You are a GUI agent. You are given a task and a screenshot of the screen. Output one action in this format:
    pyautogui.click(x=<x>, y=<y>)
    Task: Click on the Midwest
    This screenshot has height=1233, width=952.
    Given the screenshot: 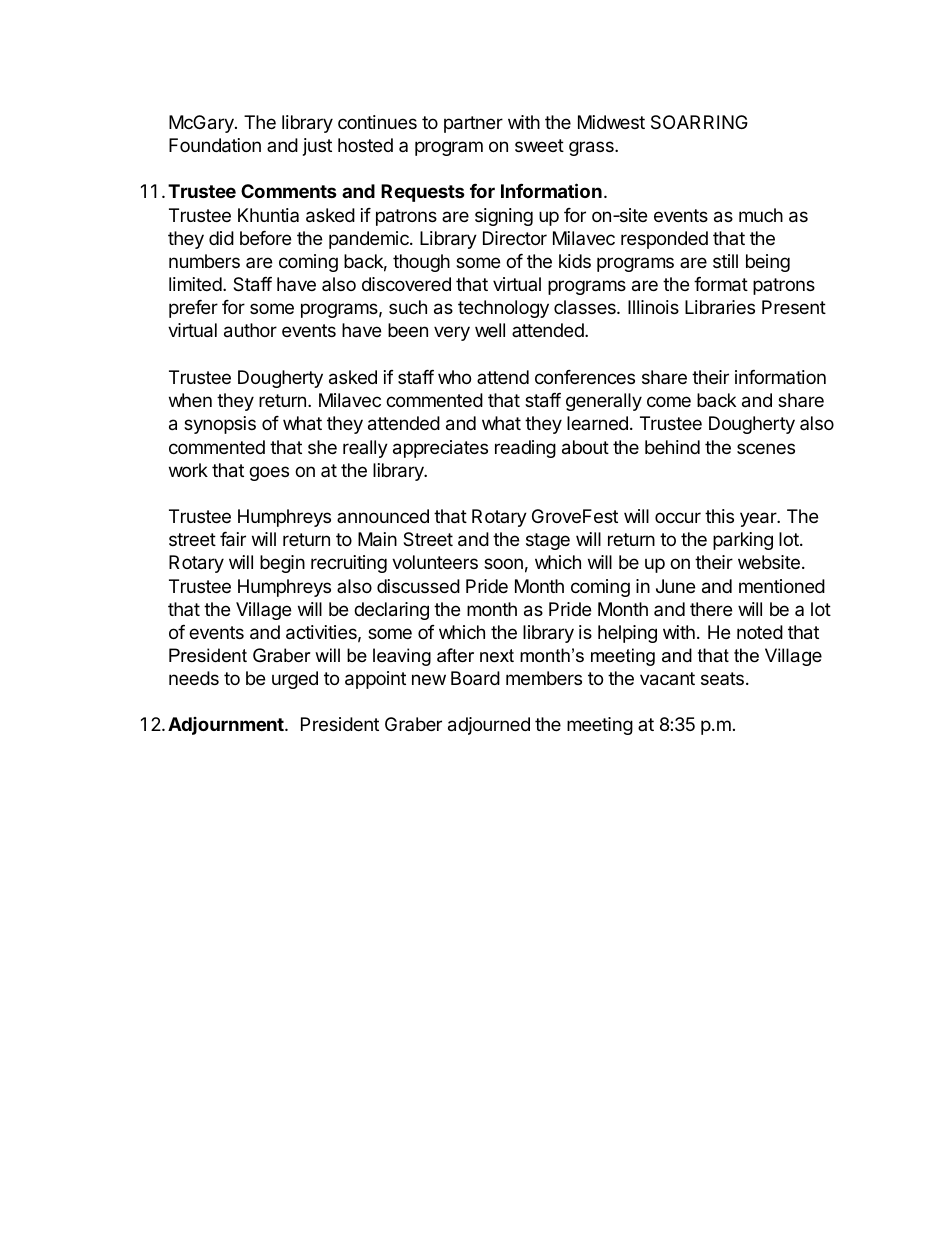 What is the action you would take?
    pyautogui.click(x=611, y=122)
